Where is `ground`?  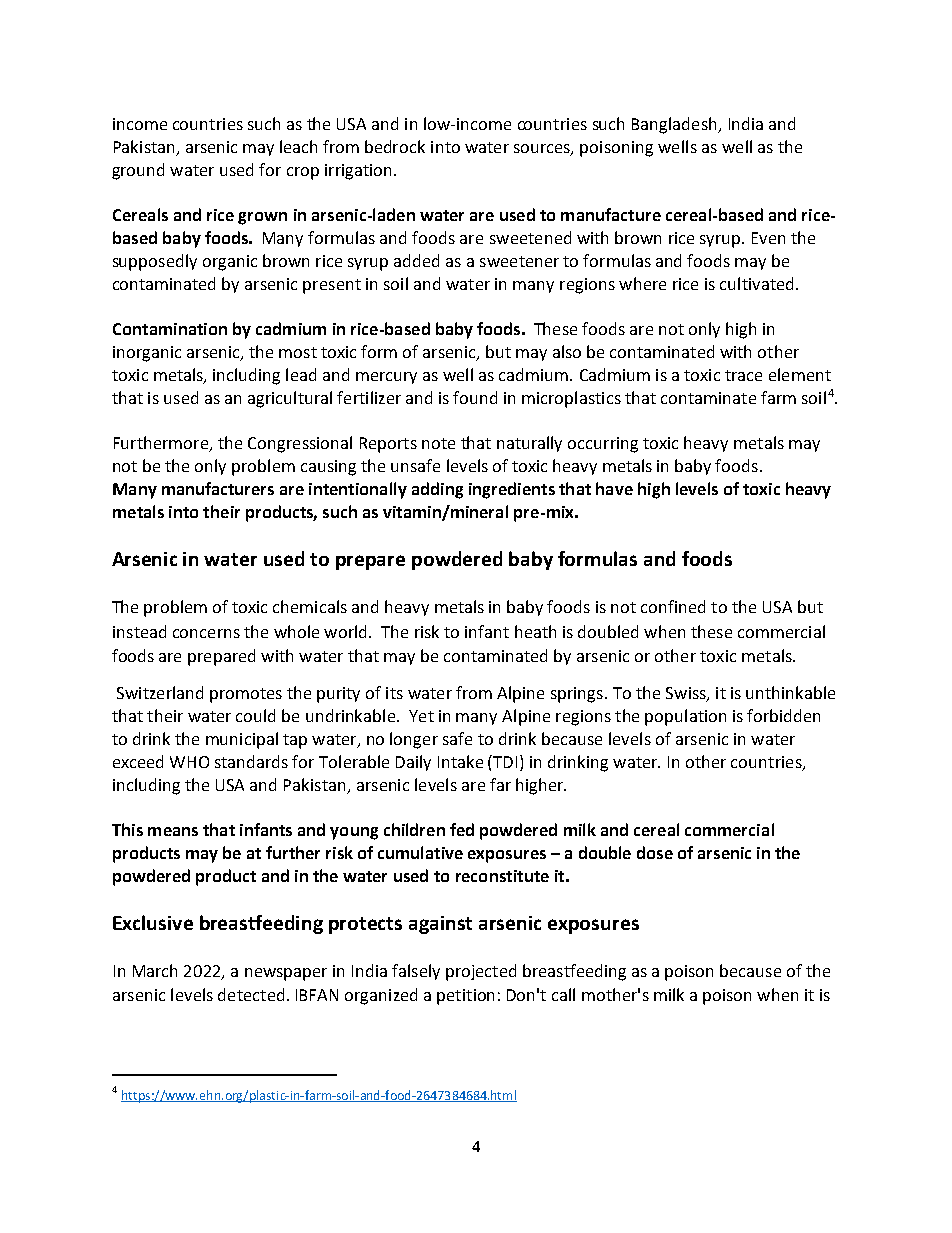 ground is located at coordinates (138, 171).
